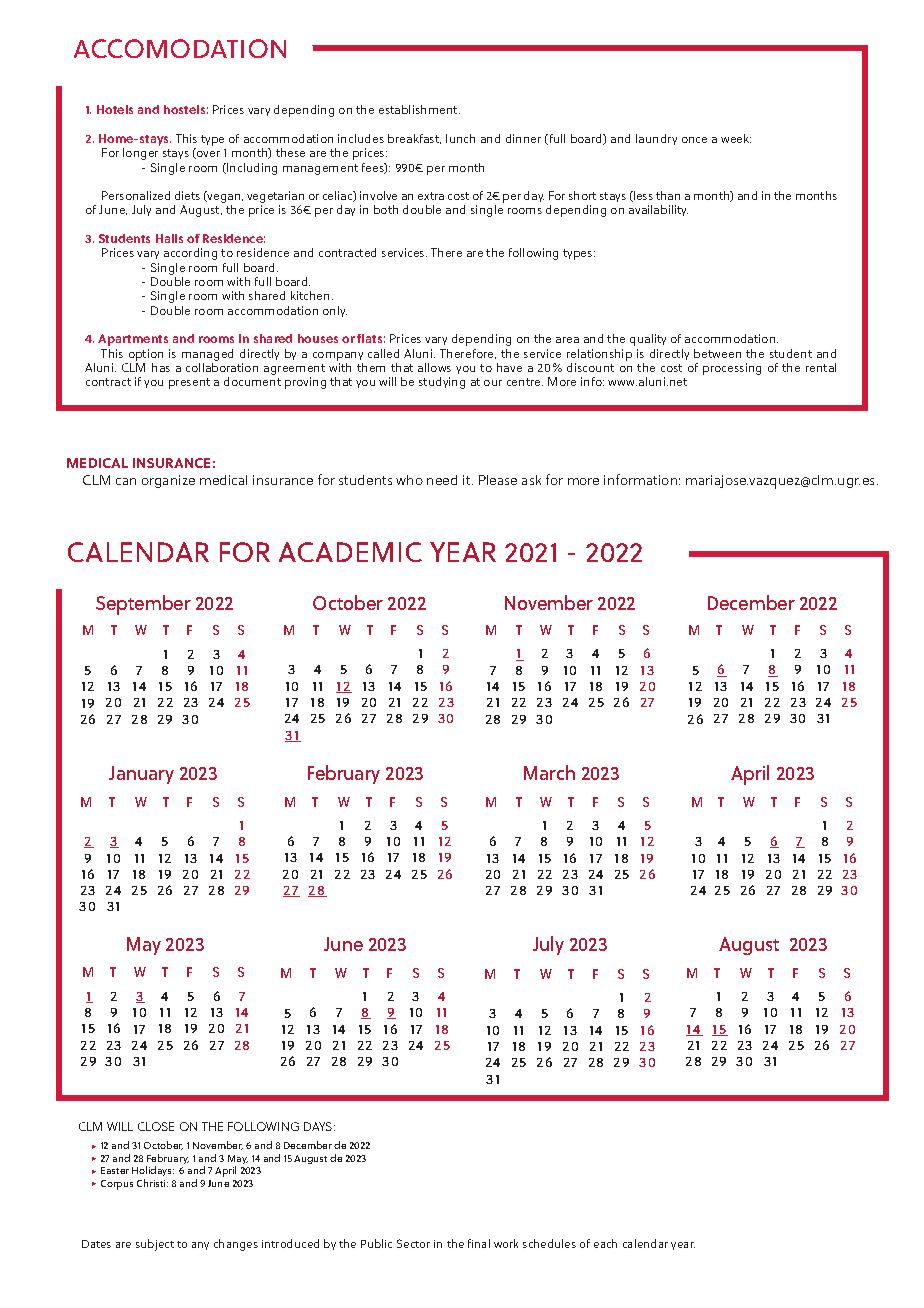 The width and height of the document is (924, 1308). What do you see at coordinates (141, 775) in the document?
I see `January` at bounding box center [141, 775].
